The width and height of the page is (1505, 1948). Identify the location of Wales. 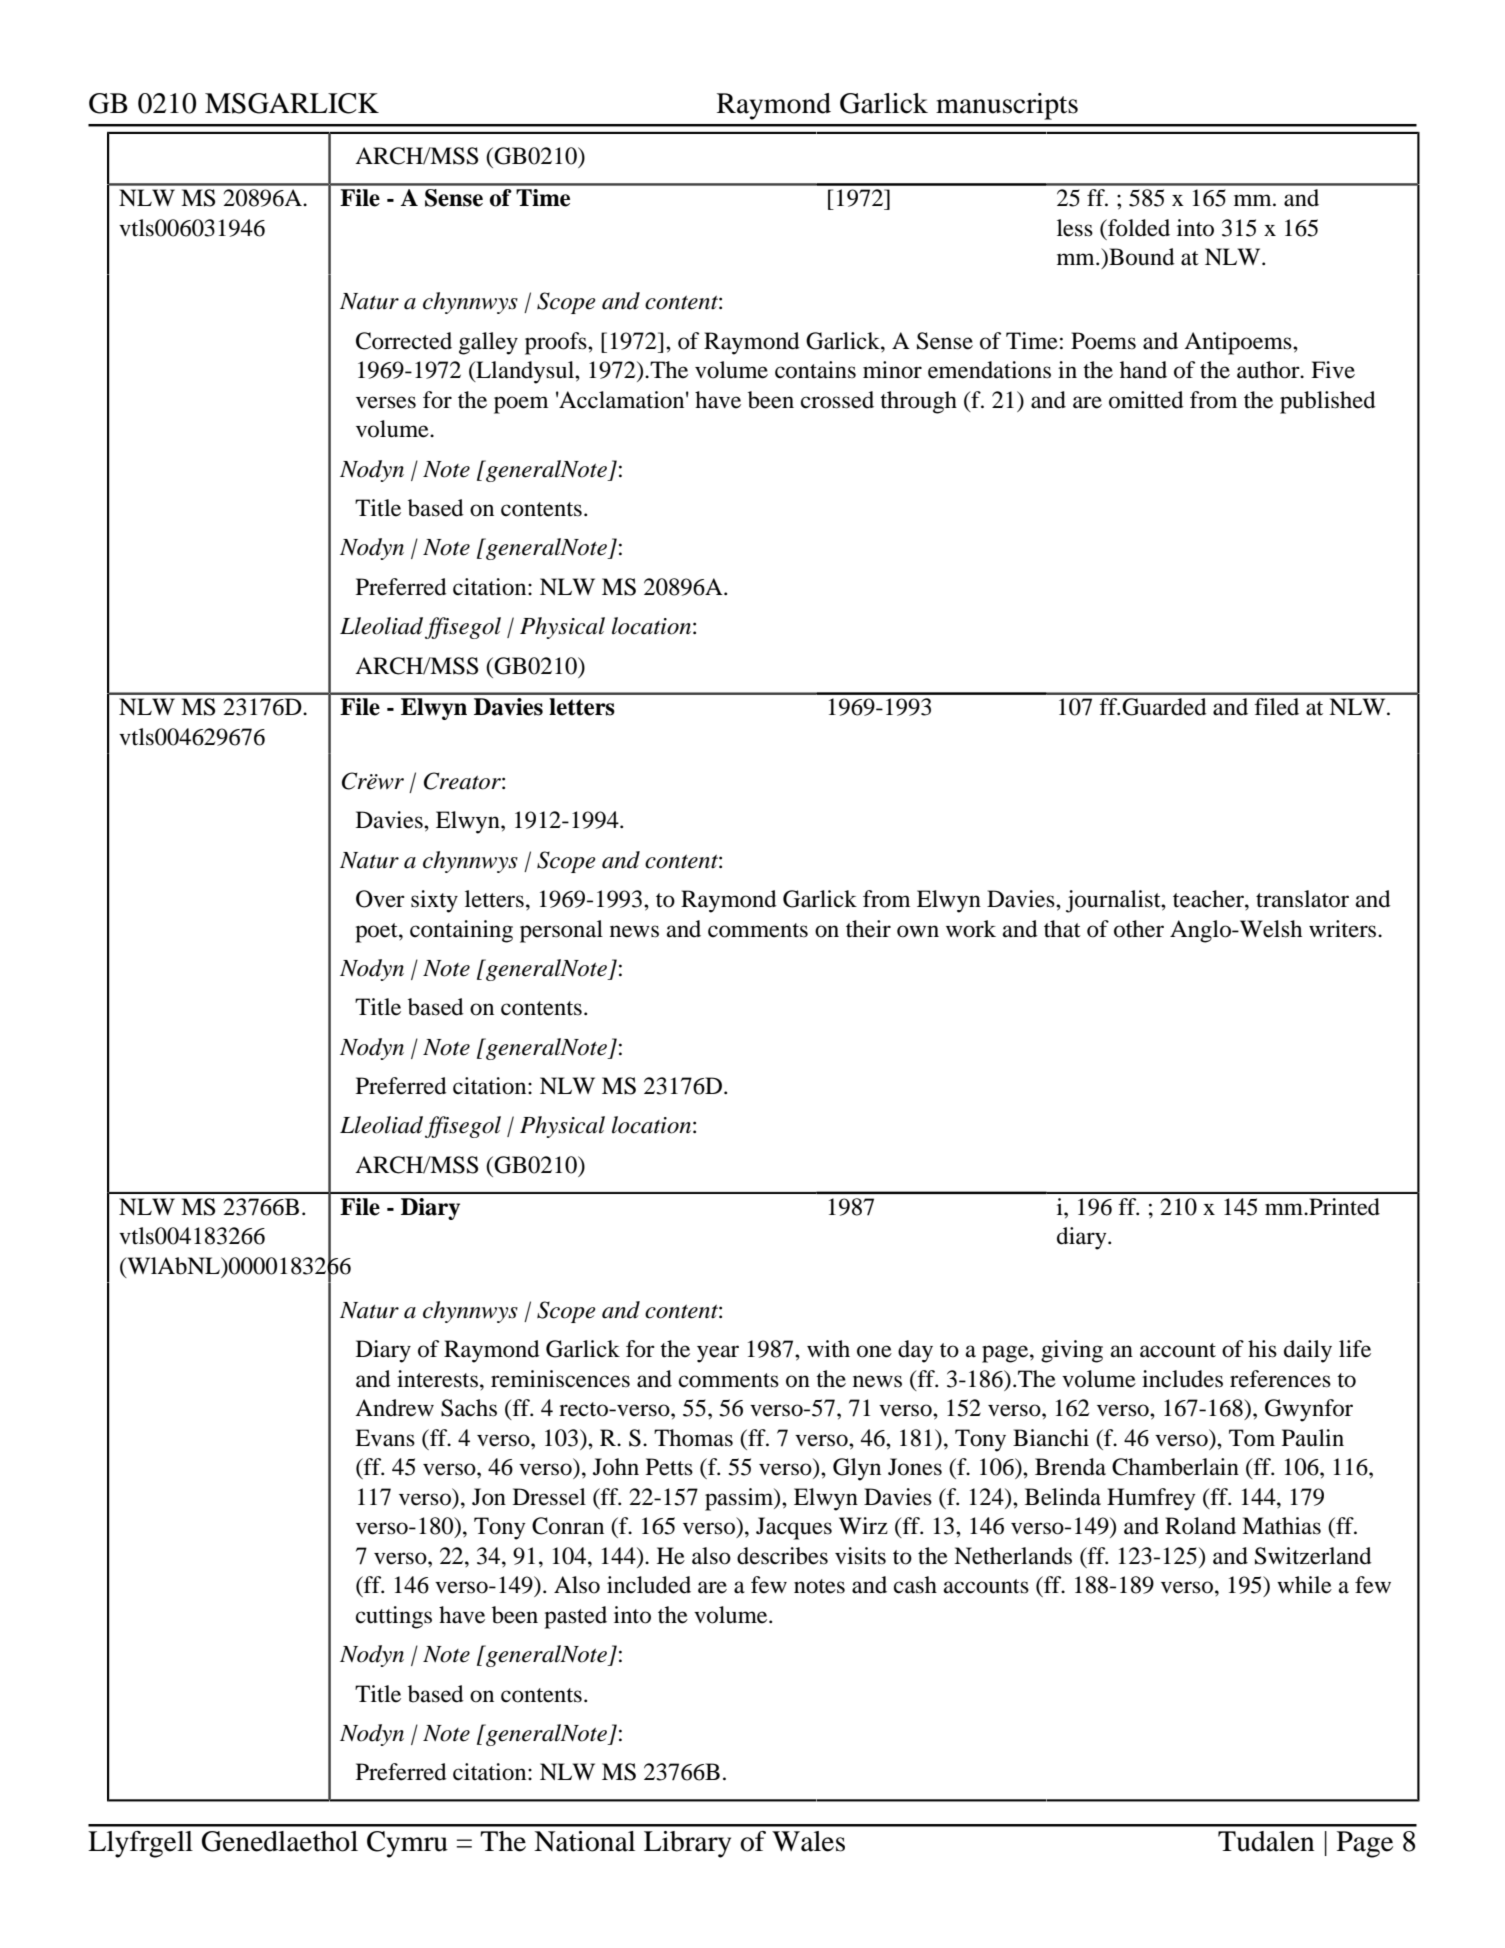
(808, 1841).
